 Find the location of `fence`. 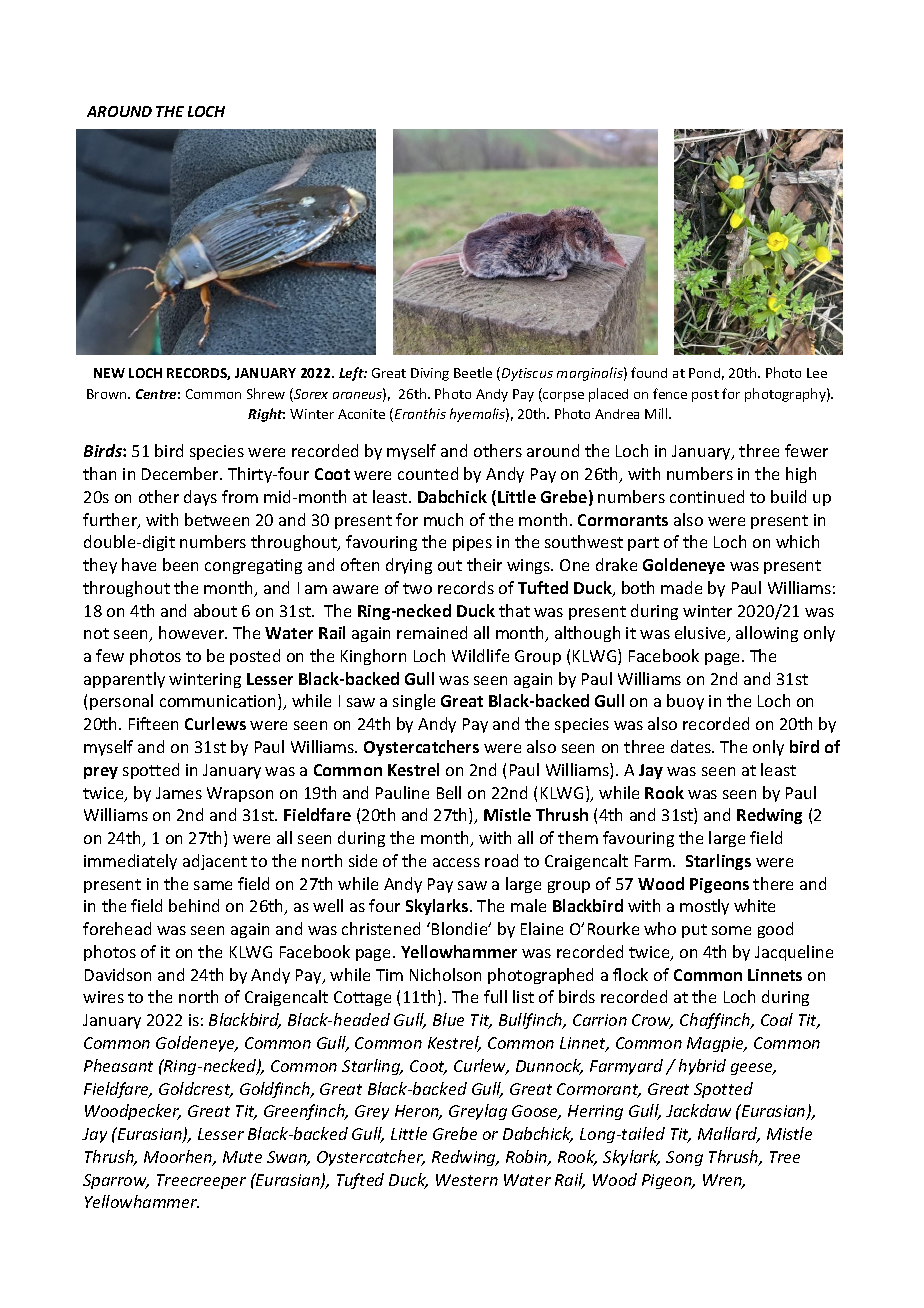

fence is located at coordinates (670, 393).
